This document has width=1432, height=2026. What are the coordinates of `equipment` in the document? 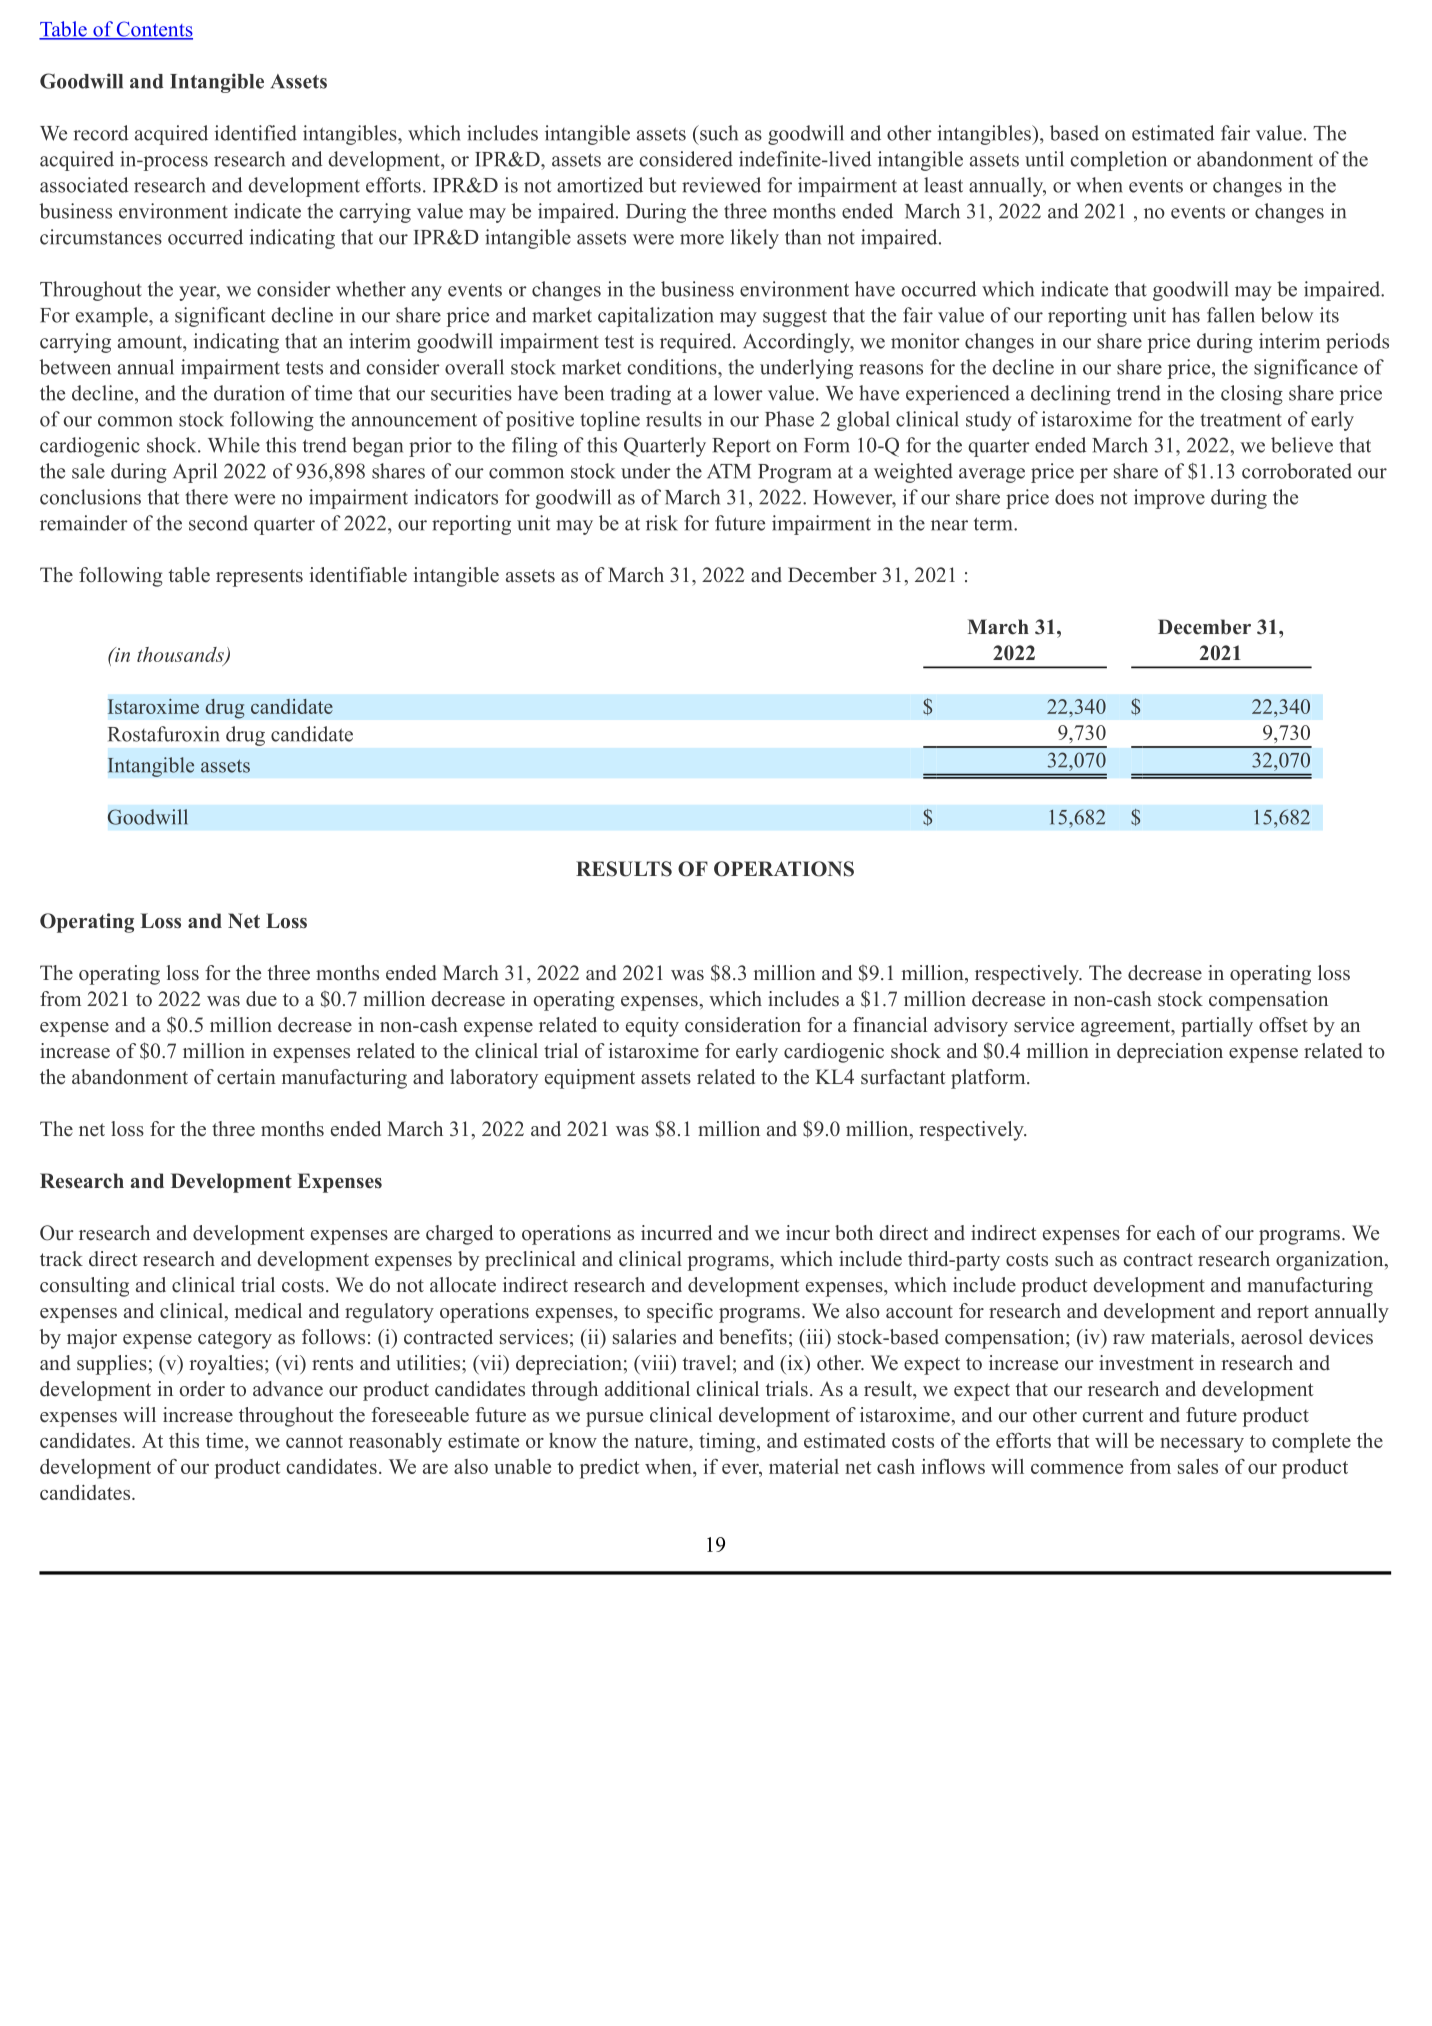 It's located at (590, 1079).
